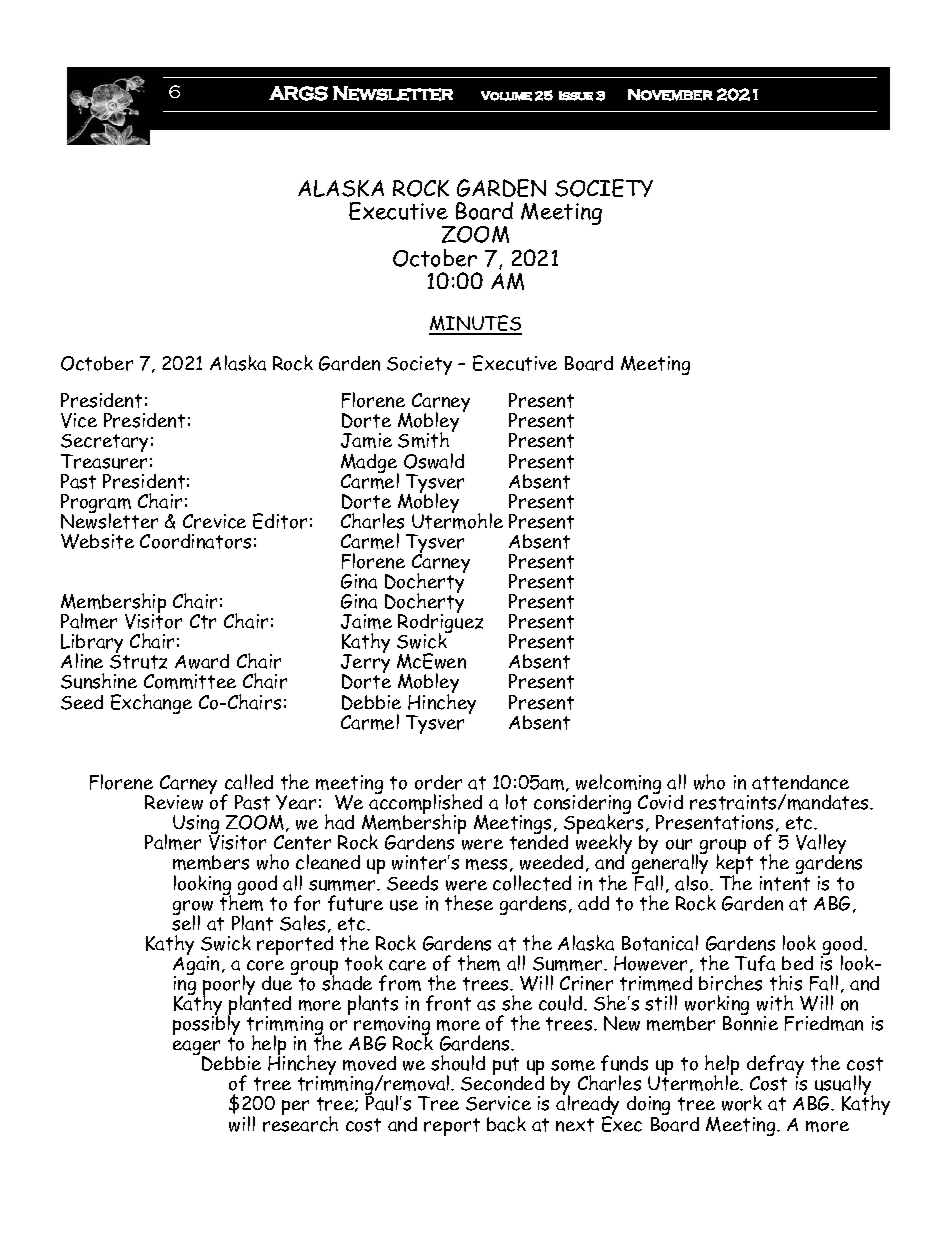 This screenshot has width=952, height=1233. What do you see at coordinates (506, 96) in the screenshot?
I see `Volume` at bounding box center [506, 96].
